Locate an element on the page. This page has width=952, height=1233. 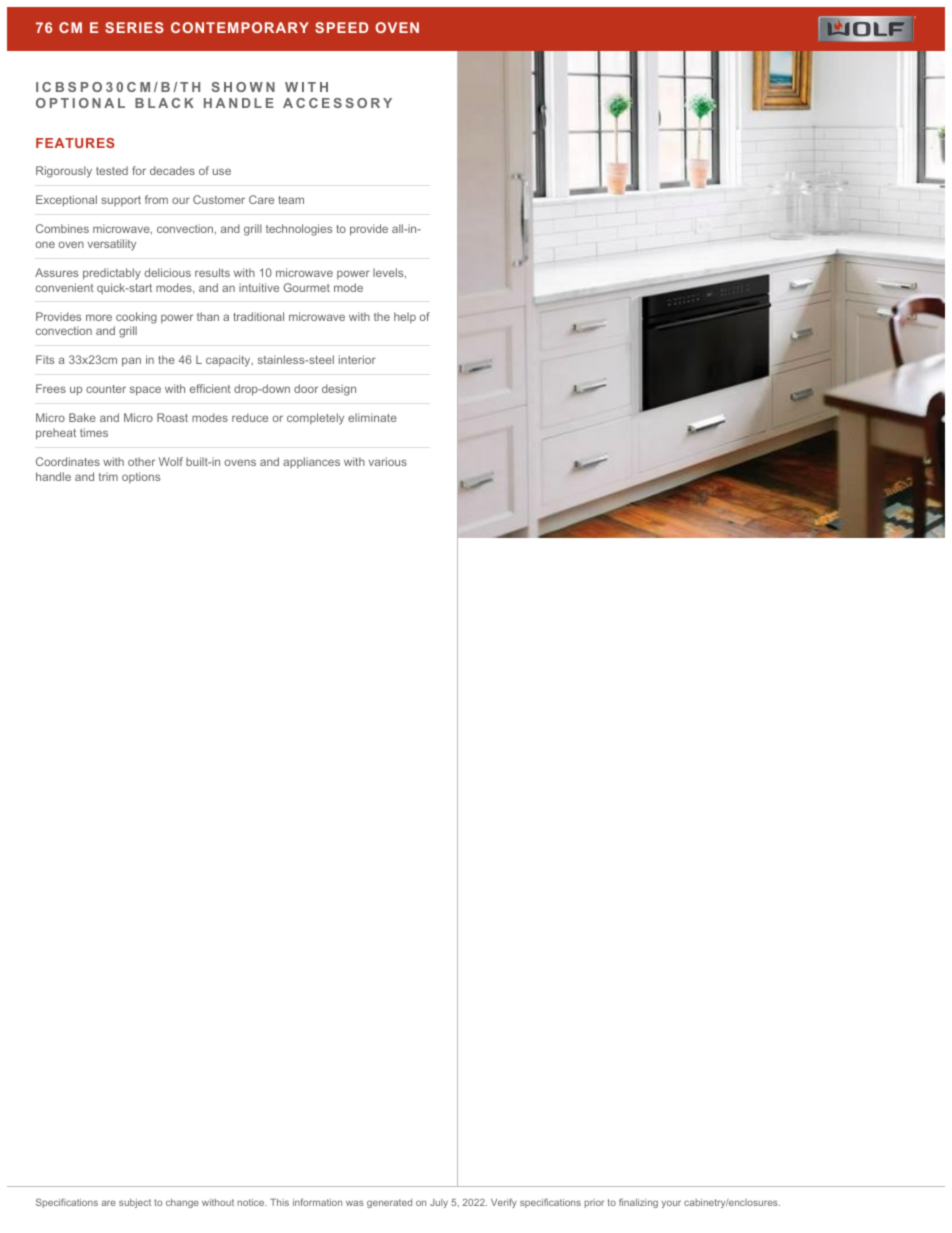
eliminate is located at coordinates (372, 417).
